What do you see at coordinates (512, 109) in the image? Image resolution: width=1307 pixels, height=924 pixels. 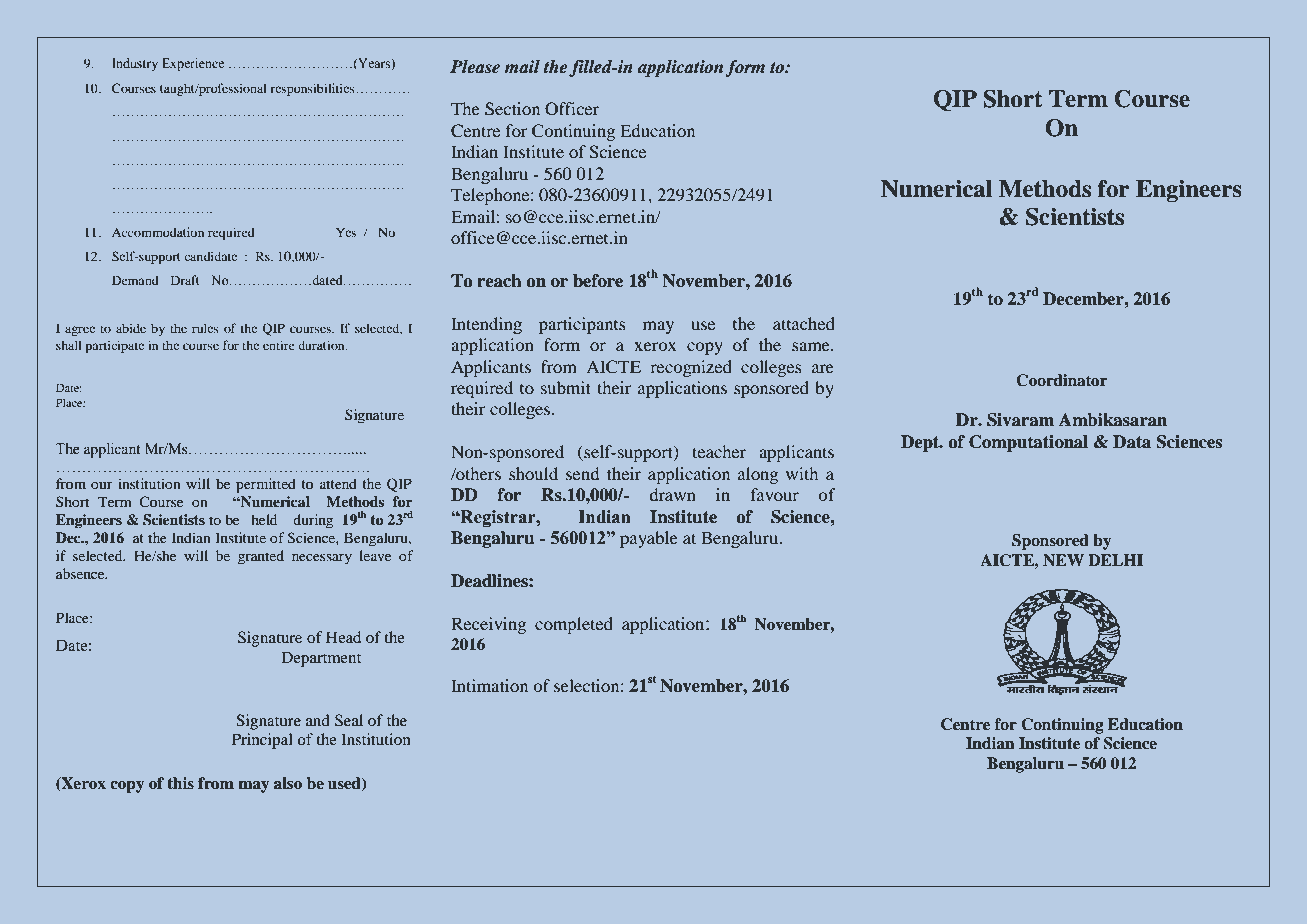 I see `Section` at bounding box center [512, 109].
